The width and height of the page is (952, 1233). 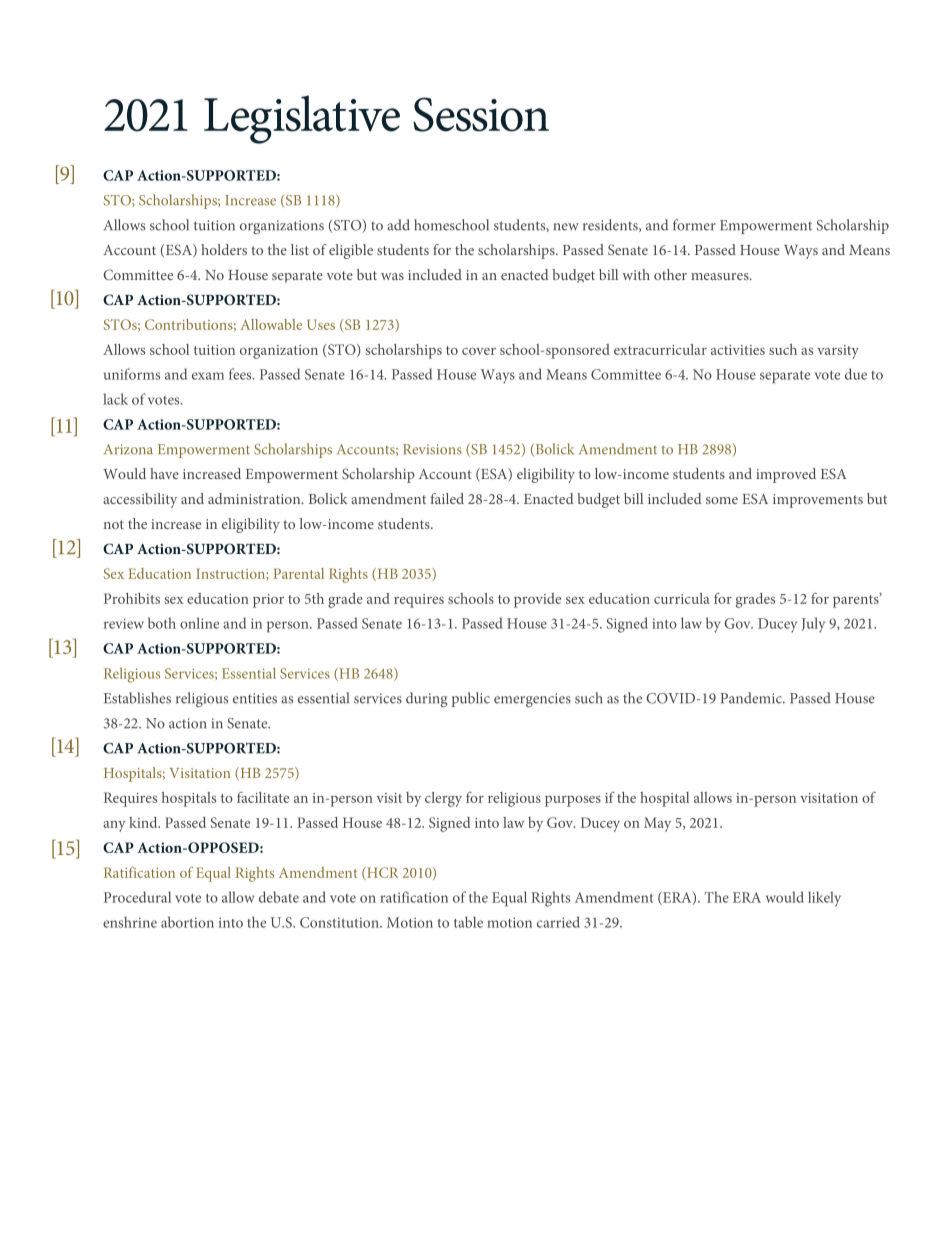 I want to click on cover, so click(x=479, y=351).
